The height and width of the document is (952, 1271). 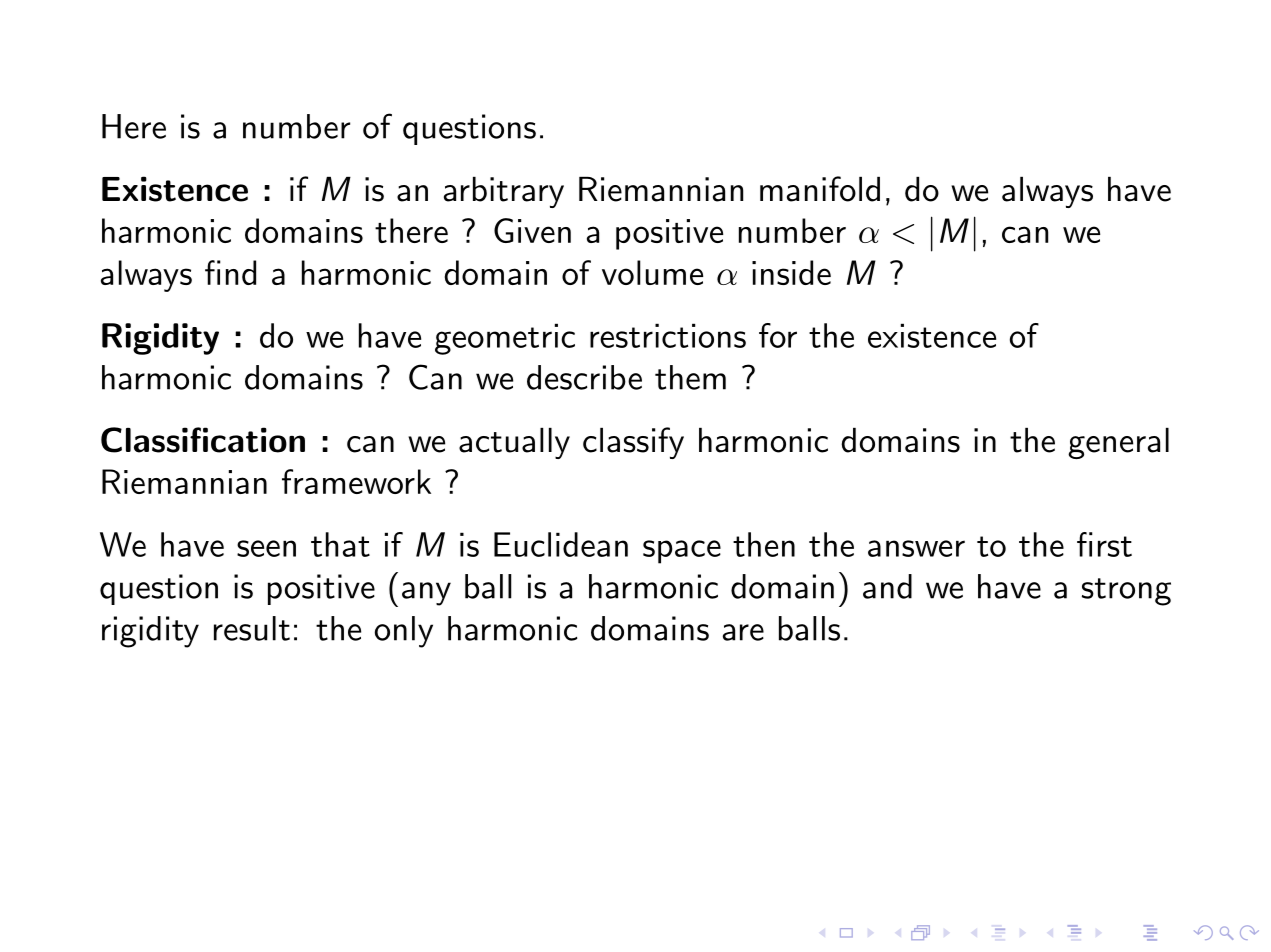 I want to click on general, so click(x=1118, y=443).
